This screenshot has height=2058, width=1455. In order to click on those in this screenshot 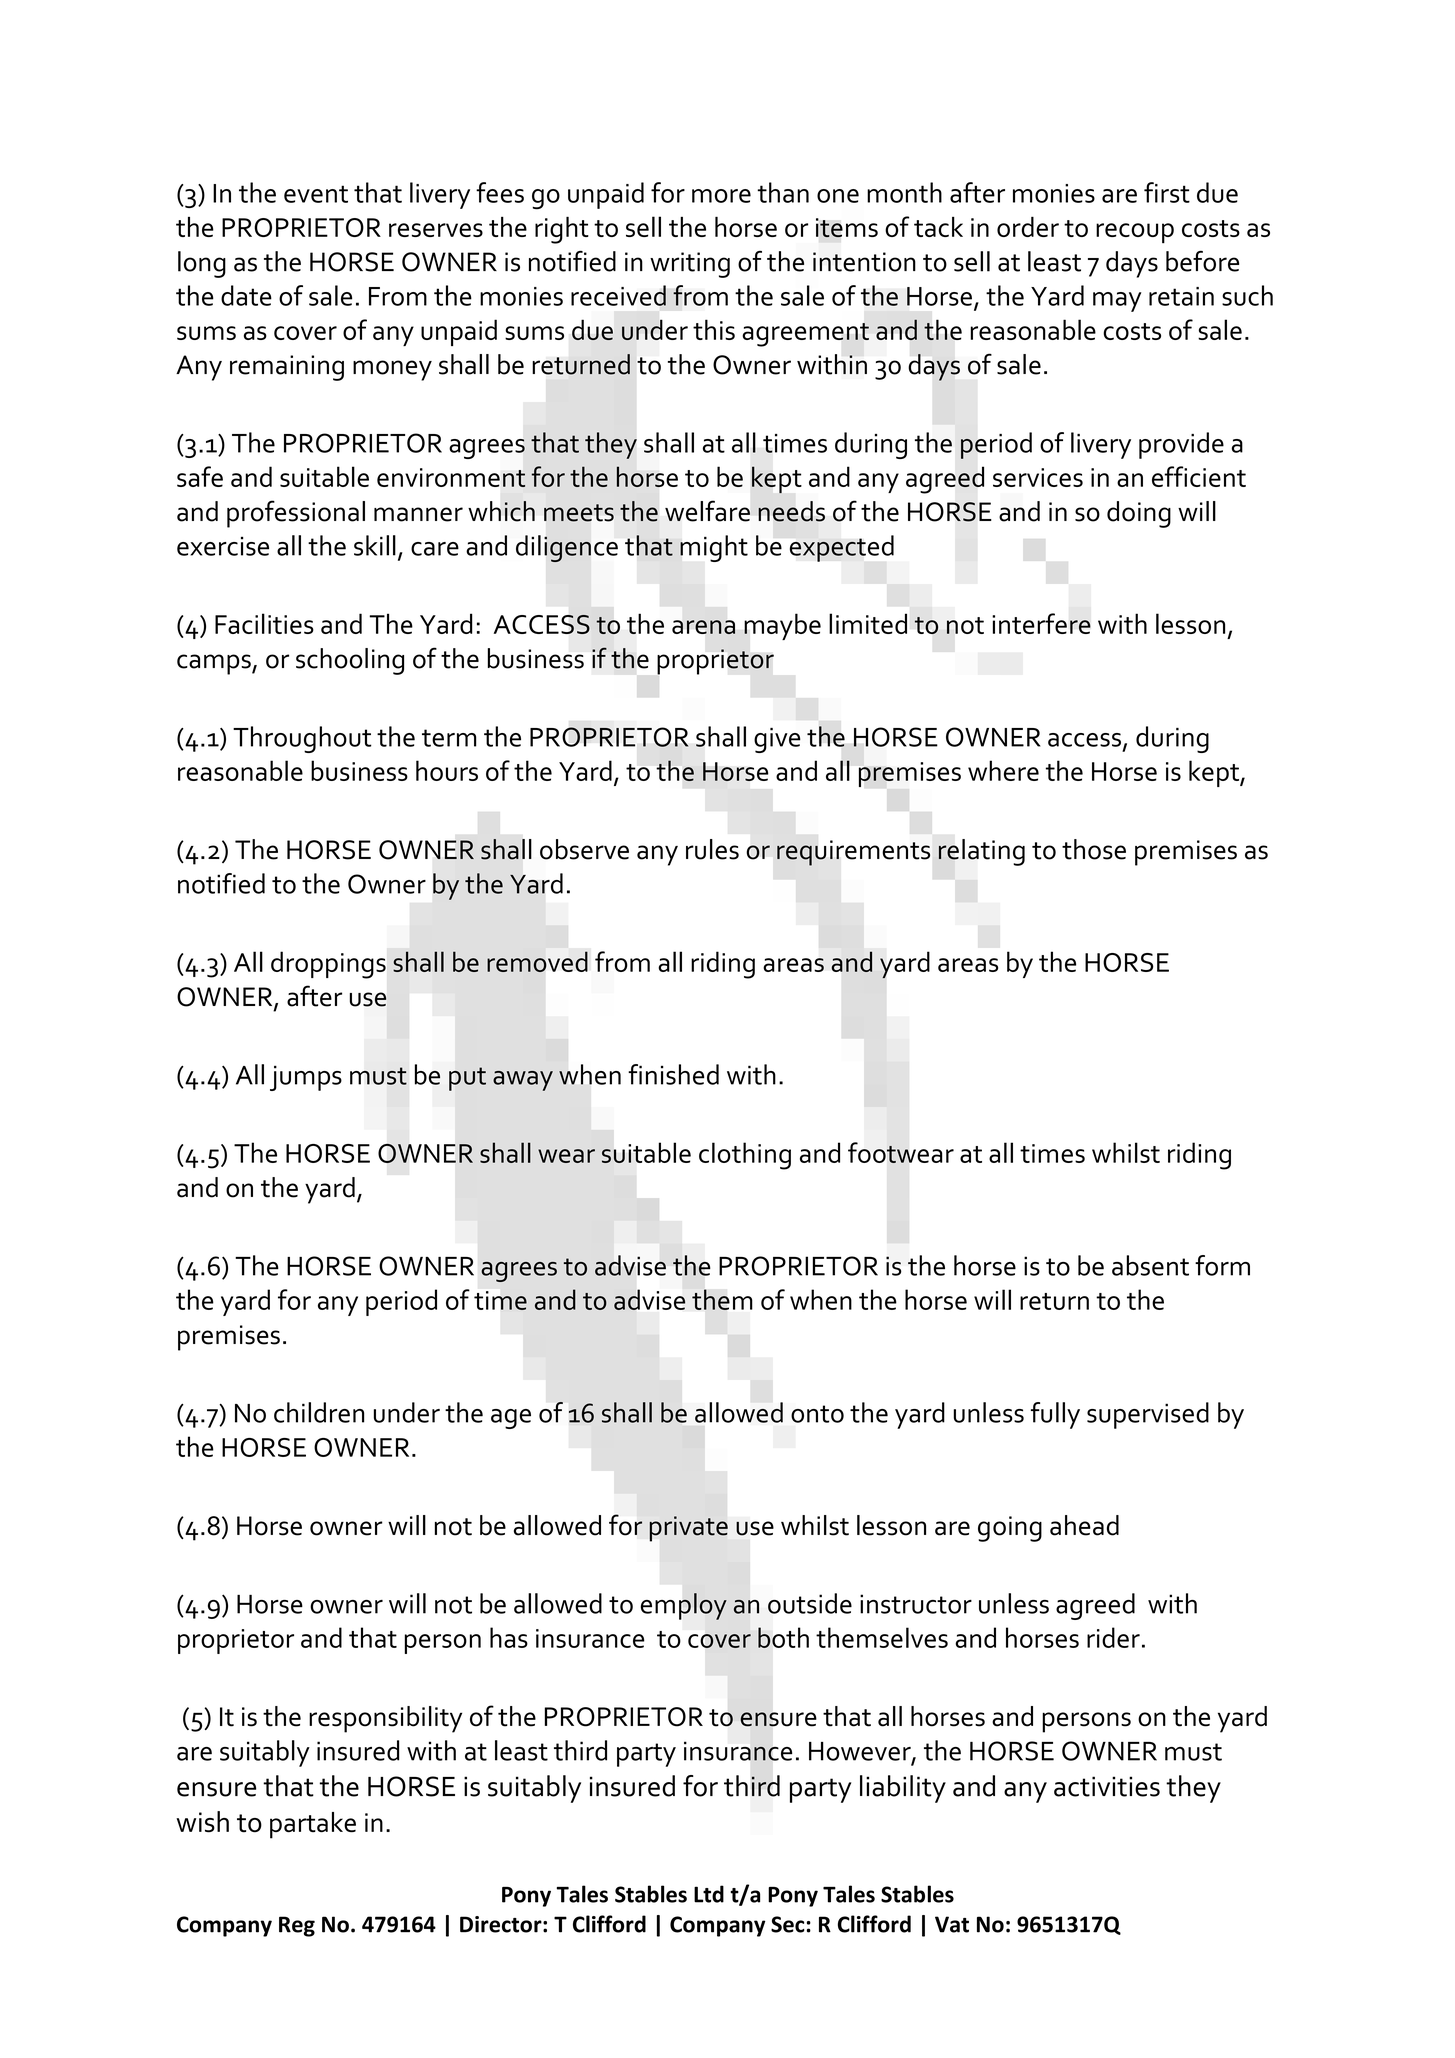, I will do `click(1094, 849)`.
